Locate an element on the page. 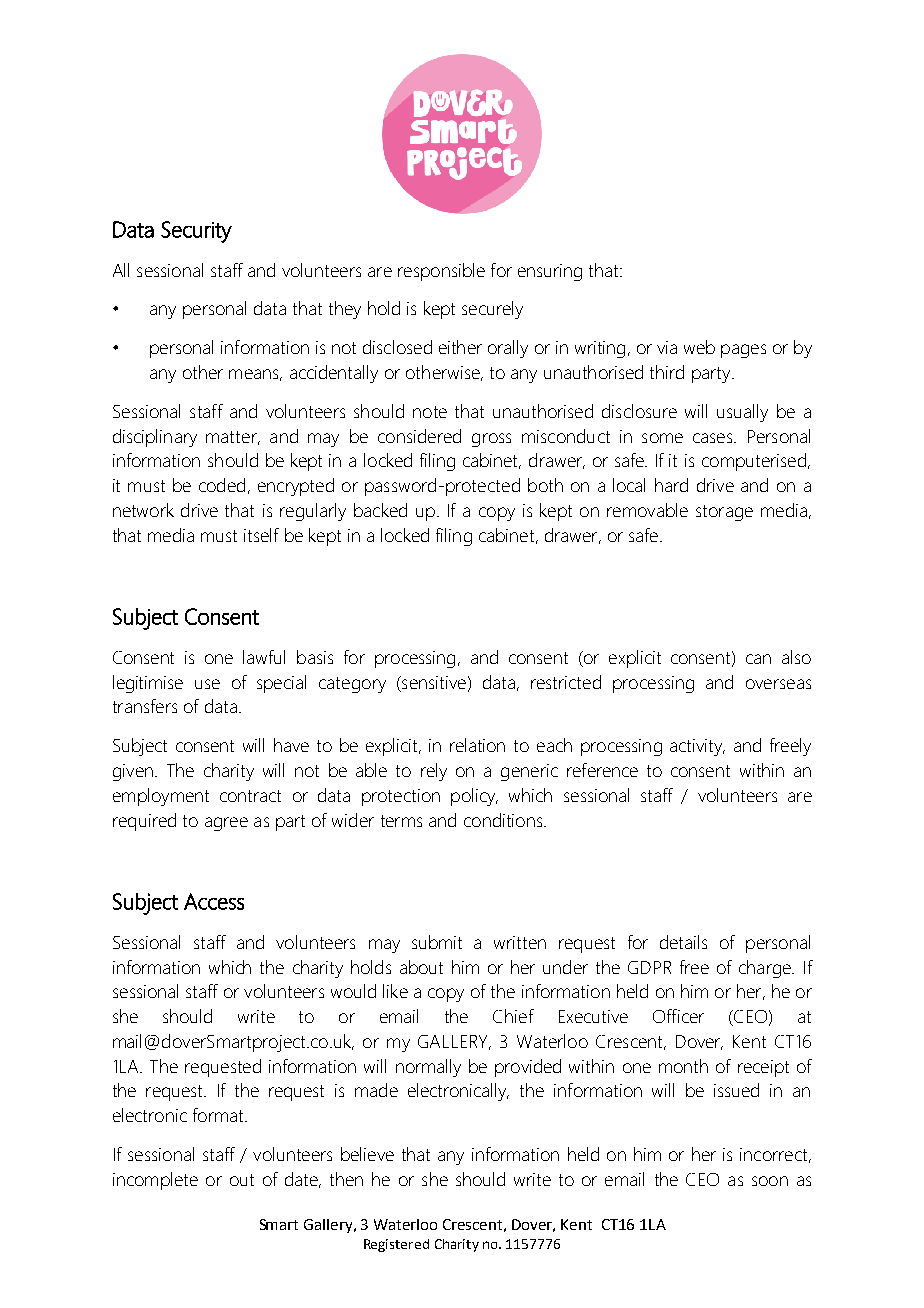  relation is located at coordinates (477, 745).
